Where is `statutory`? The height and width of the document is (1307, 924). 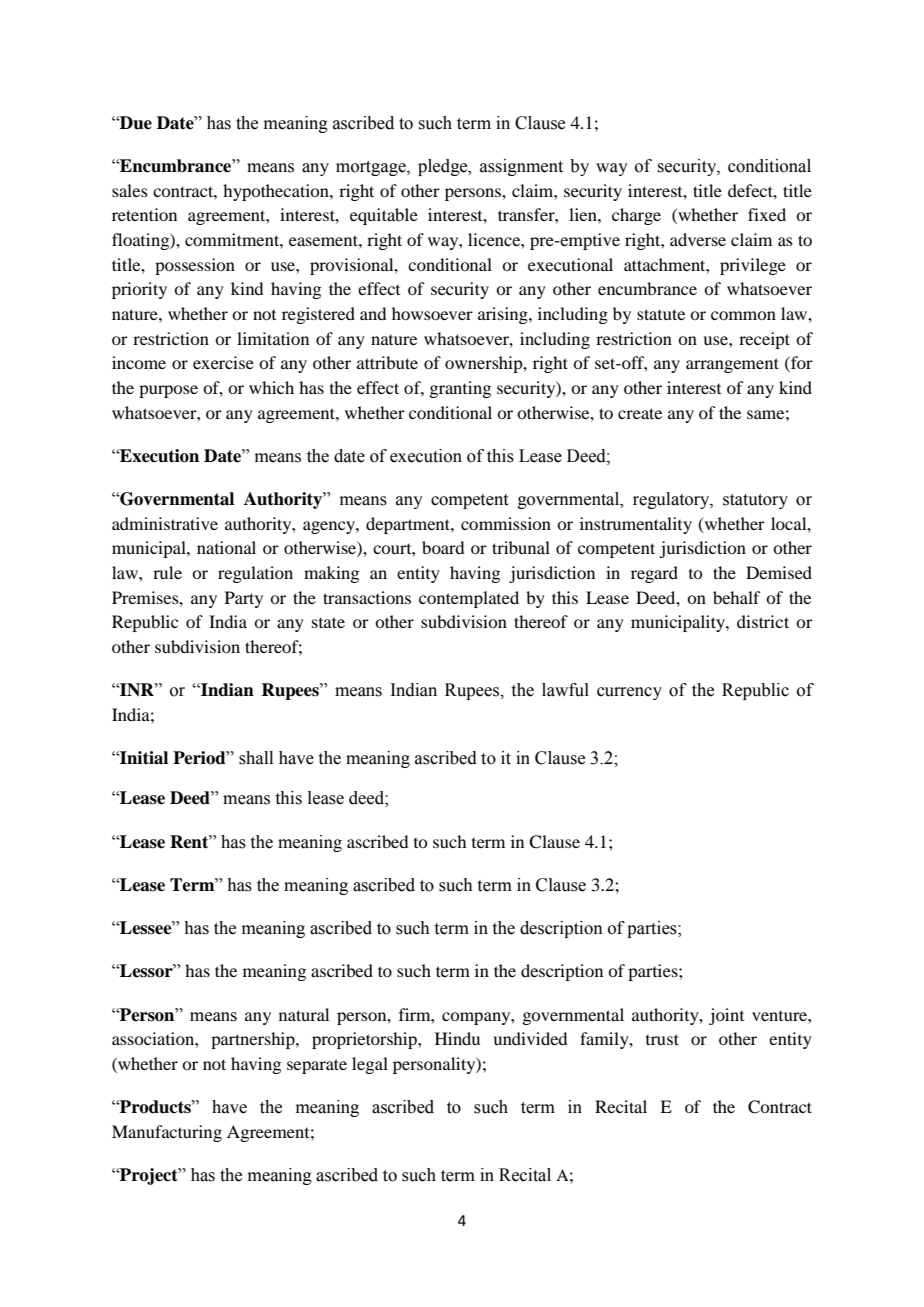 statutory is located at coordinates (755, 501).
